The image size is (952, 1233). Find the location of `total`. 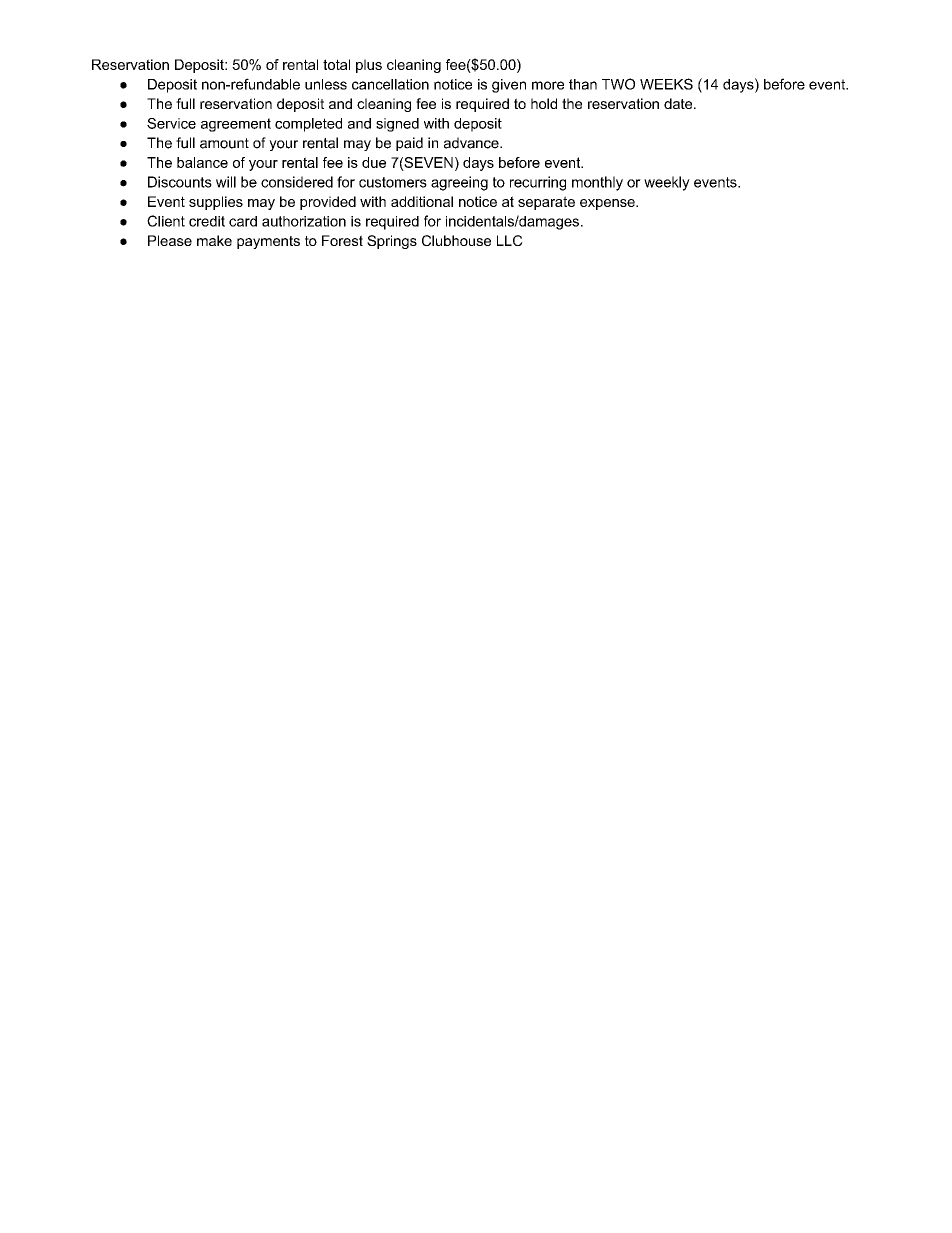

total is located at coordinates (336, 64).
